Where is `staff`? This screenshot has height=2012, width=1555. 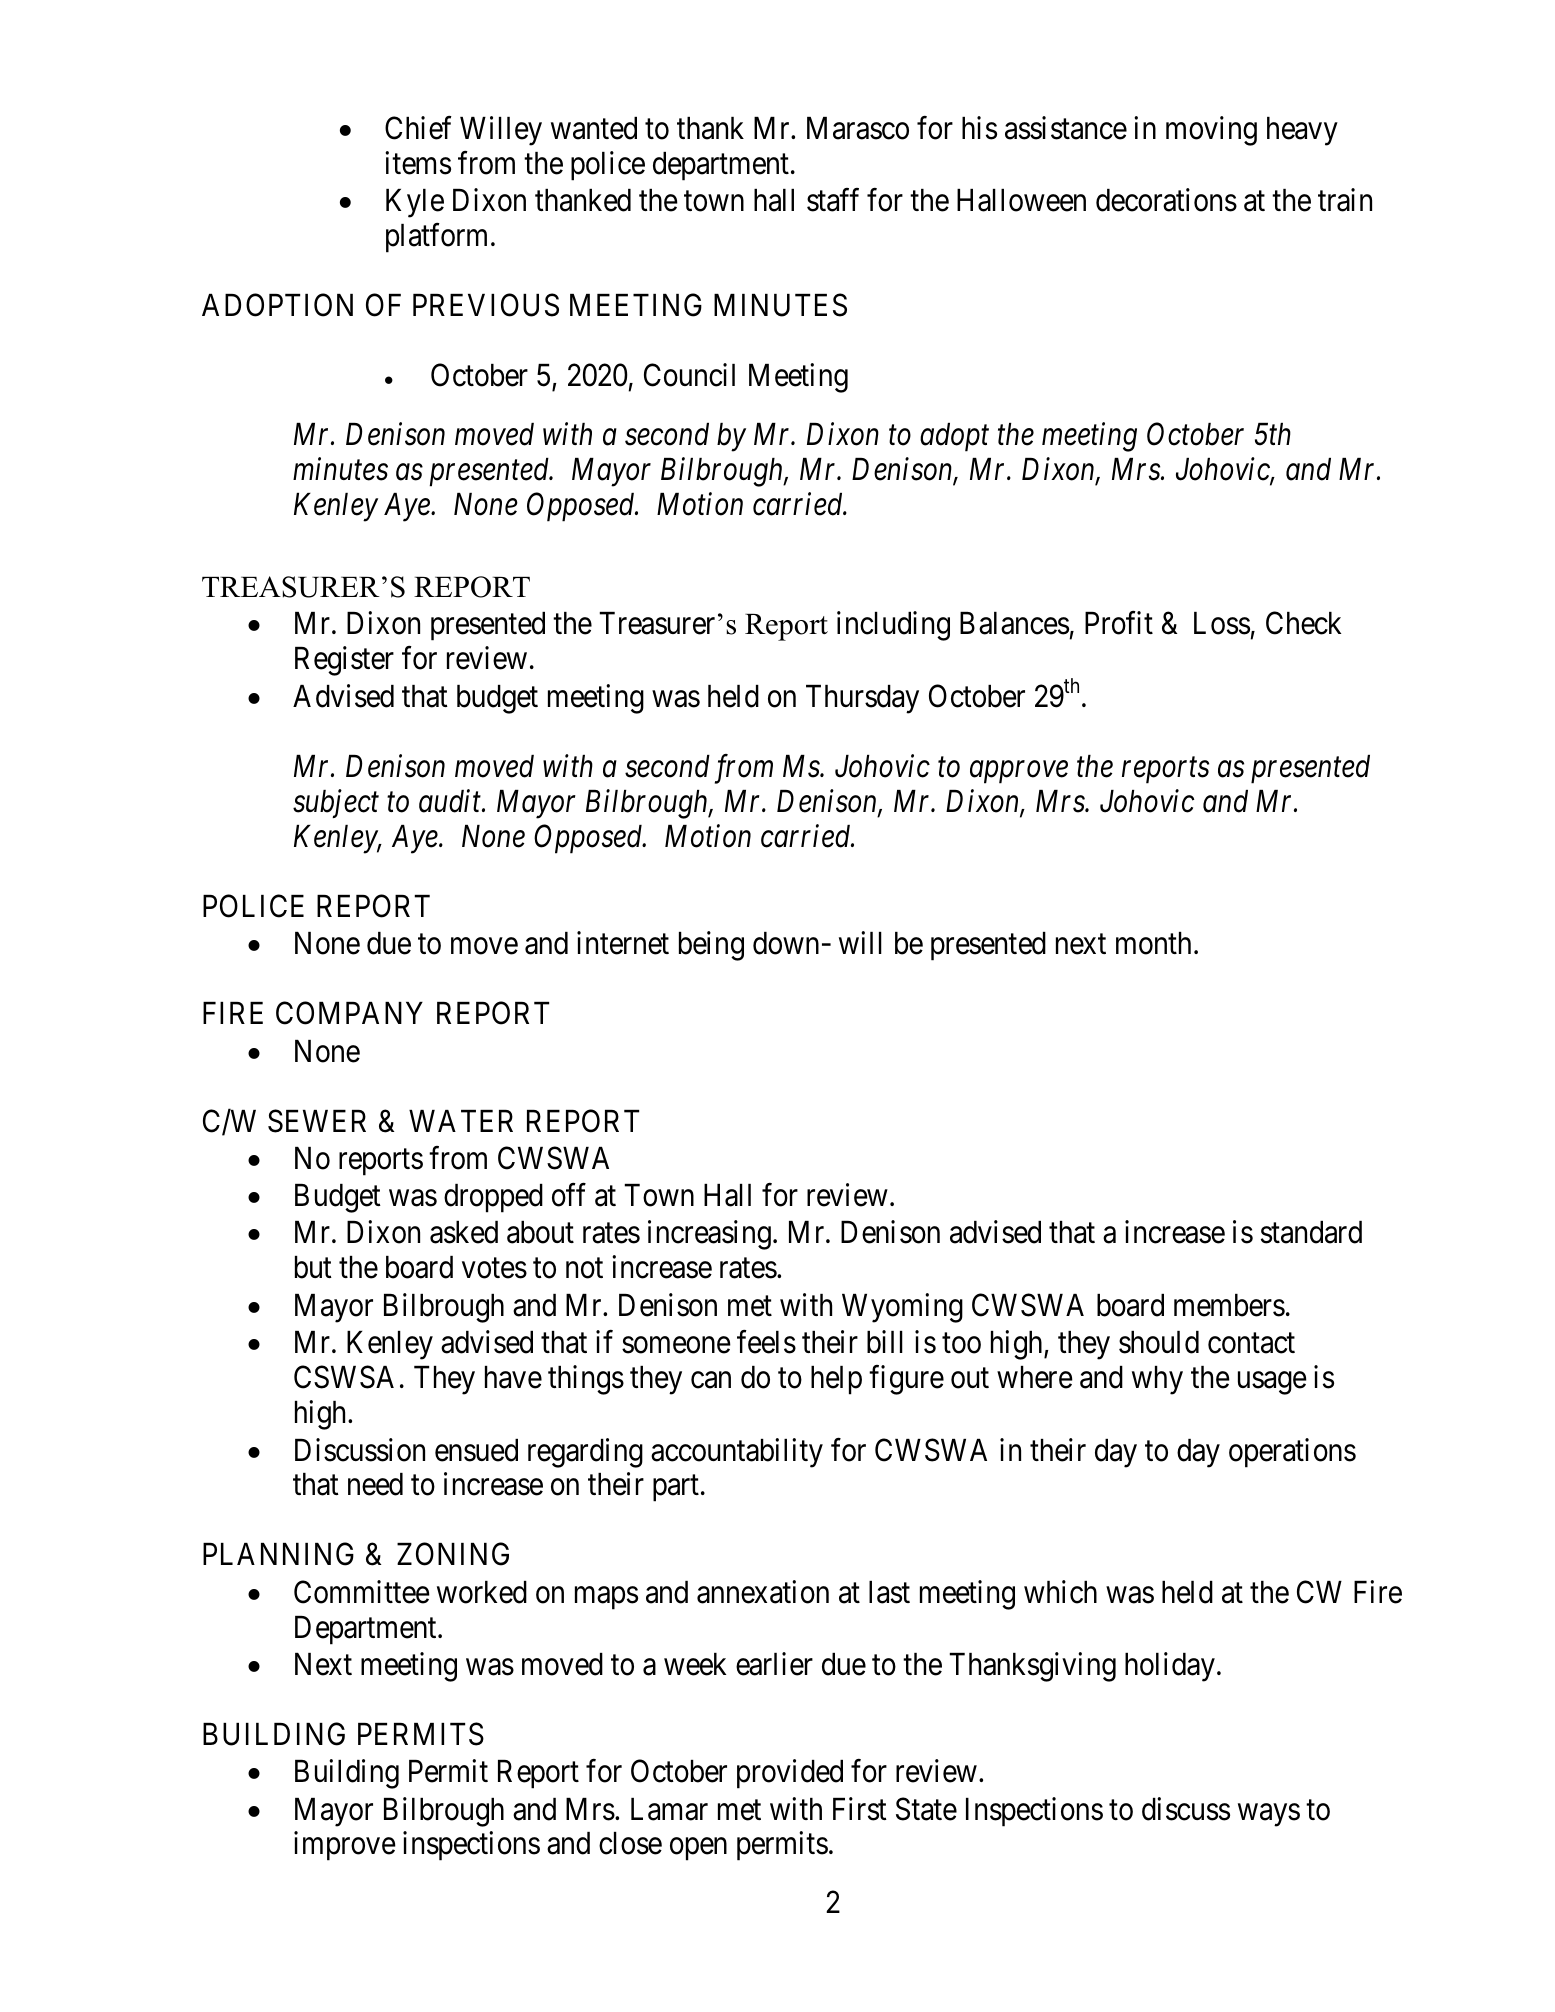 staff is located at coordinates (833, 200).
